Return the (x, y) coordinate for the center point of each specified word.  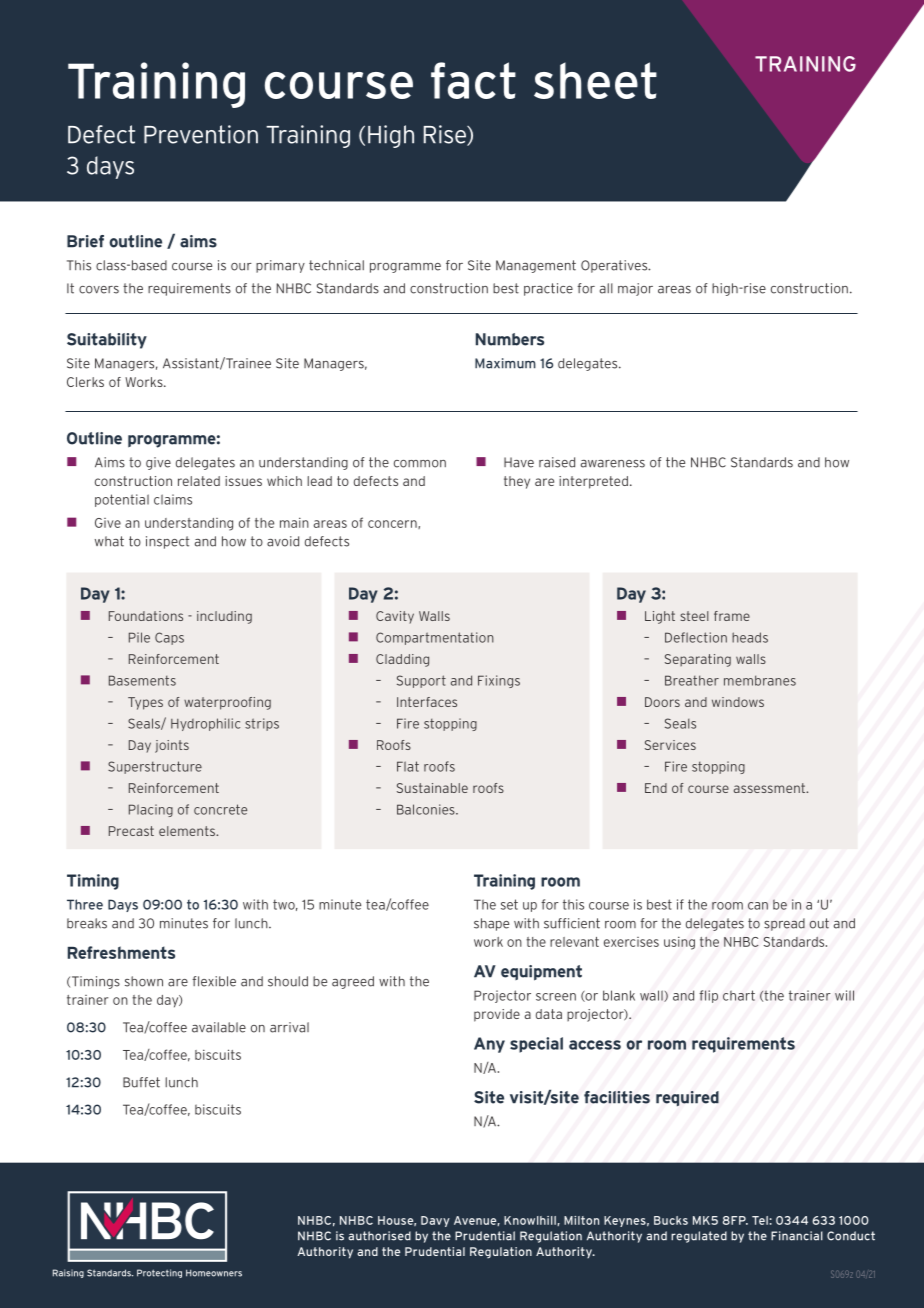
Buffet (141, 1082)
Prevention (201, 134)
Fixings (499, 681)
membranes (760, 680)
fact (473, 80)
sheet (595, 80)
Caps (169, 638)
